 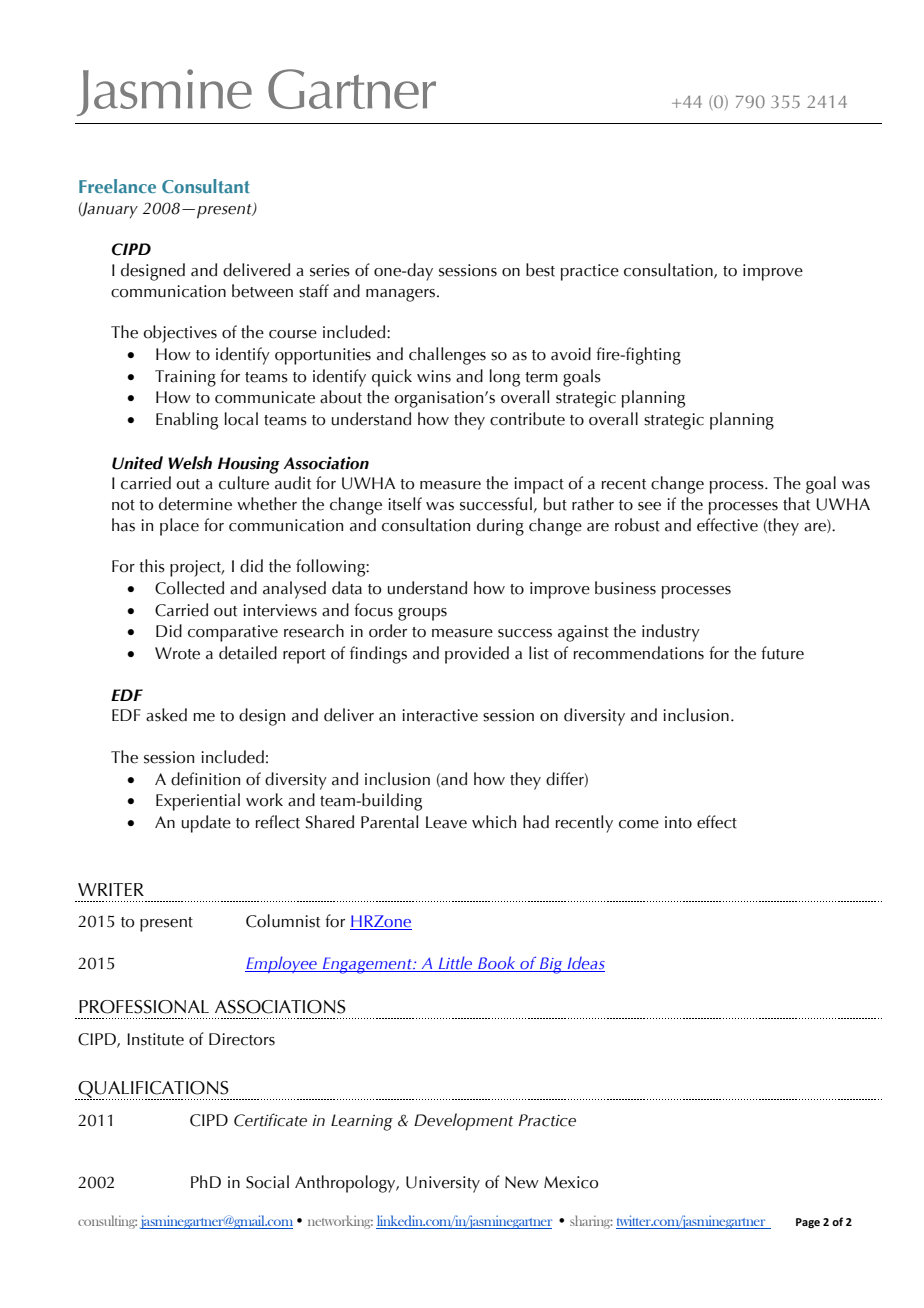 What do you see at coordinates (440, 715) in the page?
I see `interactive` at bounding box center [440, 715].
